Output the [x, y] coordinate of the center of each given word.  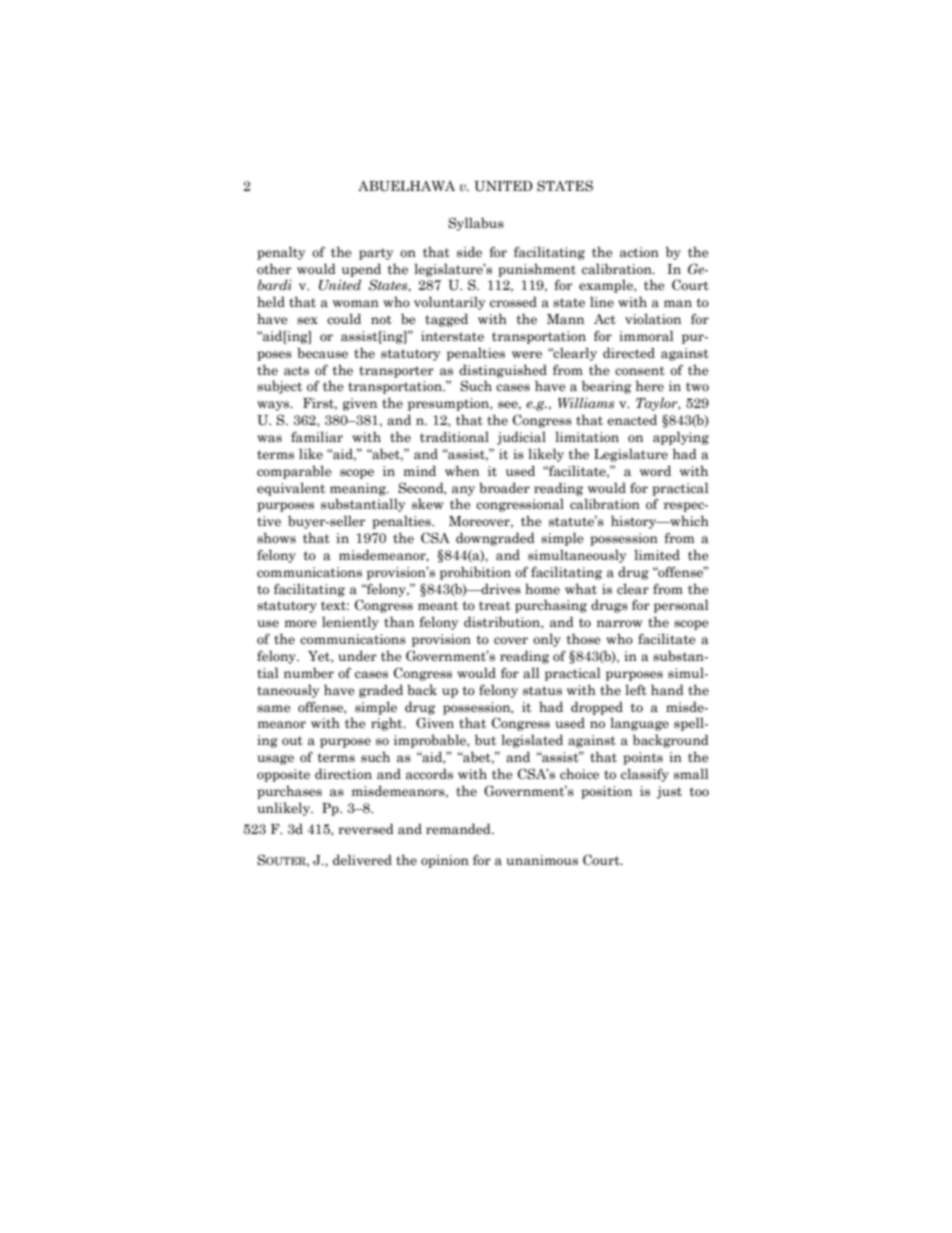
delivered [362, 860]
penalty [281, 253]
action [639, 252]
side [469, 251]
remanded [459, 829]
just [669, 792]
